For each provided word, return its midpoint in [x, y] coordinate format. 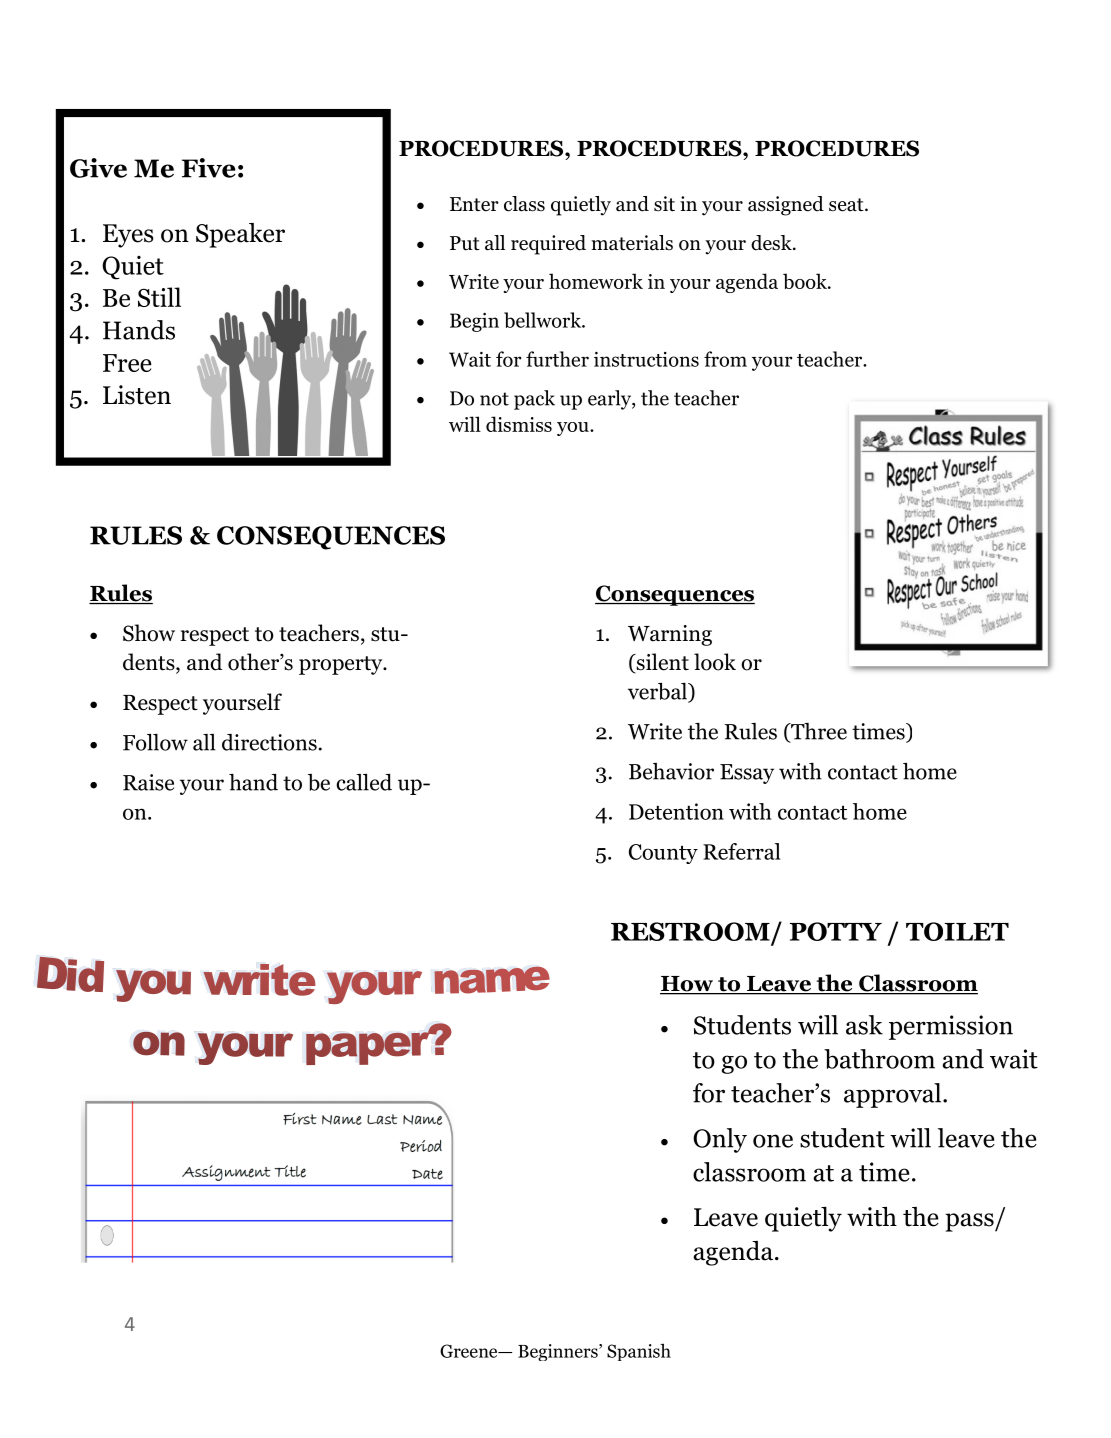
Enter [474, 204]
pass [970, 1222]
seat [847, 205]
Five [209, 168]
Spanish [639, 1352]
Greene [470, 1351]
